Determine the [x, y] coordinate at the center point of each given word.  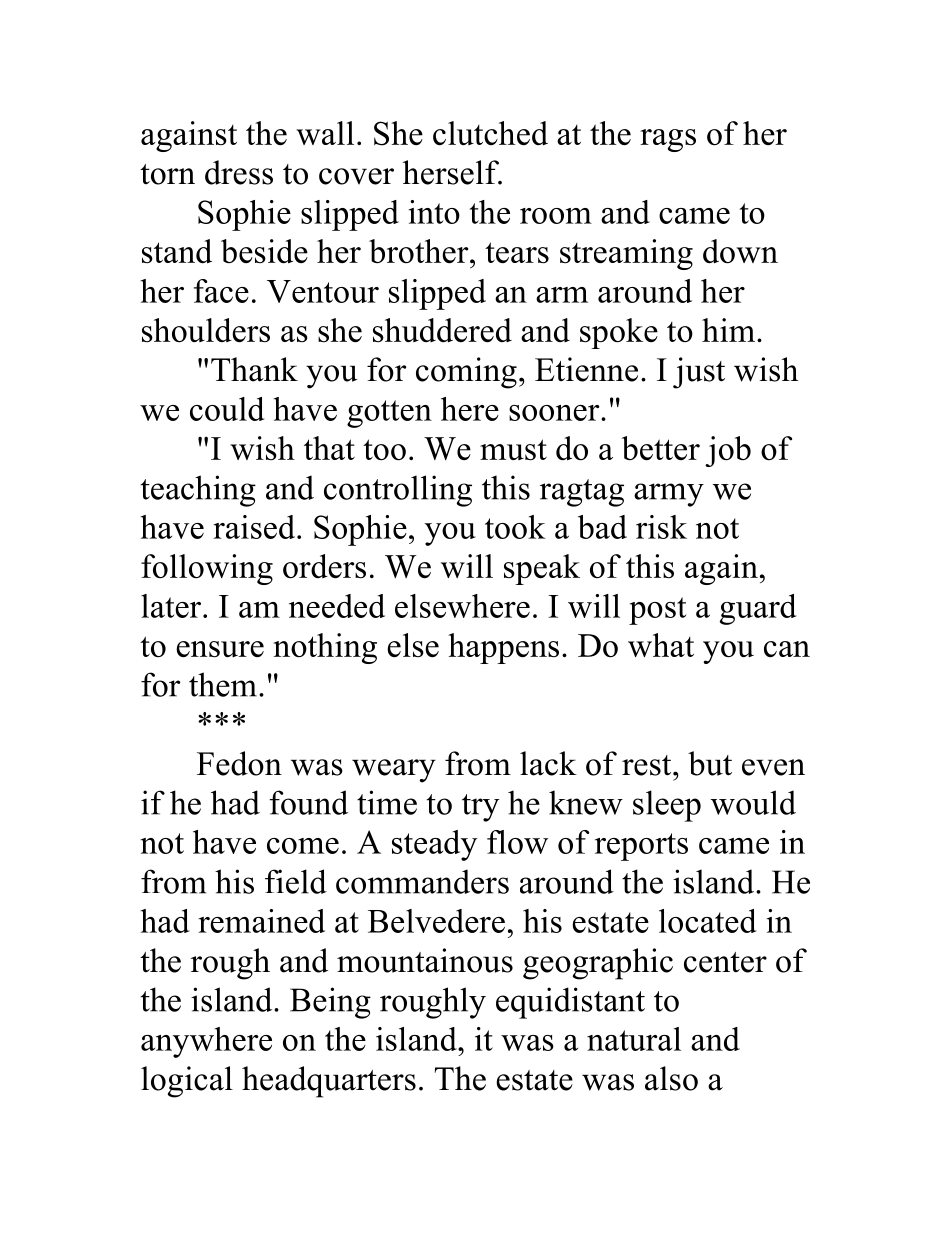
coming [466, 373]
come [303, 846]
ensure [220, 649]
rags [668, 140]
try [480, 808]
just [699, 373]
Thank [254, 369]
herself [452, 172]
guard [758, 609]
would [753, 802]
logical [187, 1082]
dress [239, 172]
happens [503, 648]
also [671, 1078]
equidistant [570, 1003]
